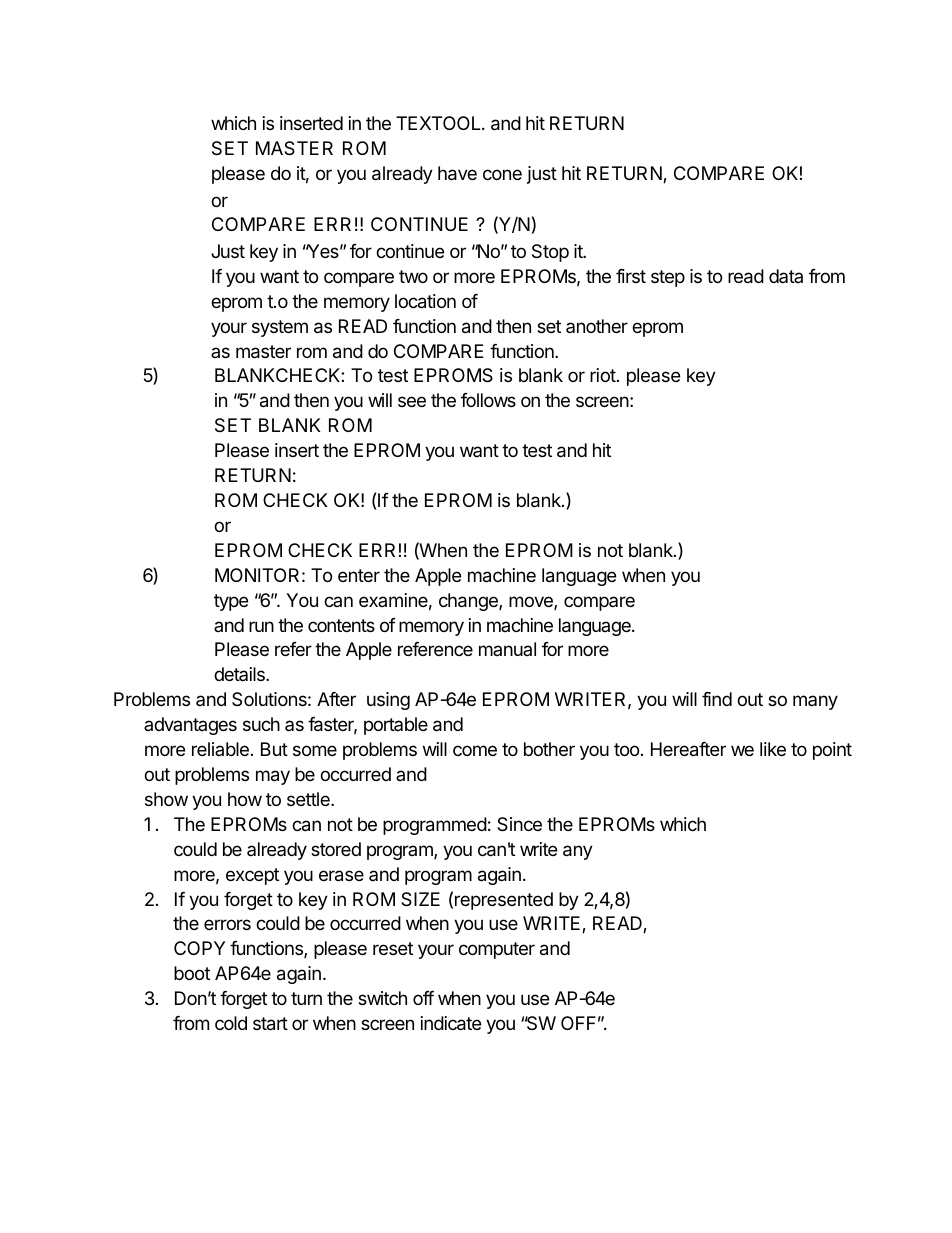 The image size is (952, 1233). Describe the element at coordinates (469, 602) in the screenshot. I see `change` at that location.
